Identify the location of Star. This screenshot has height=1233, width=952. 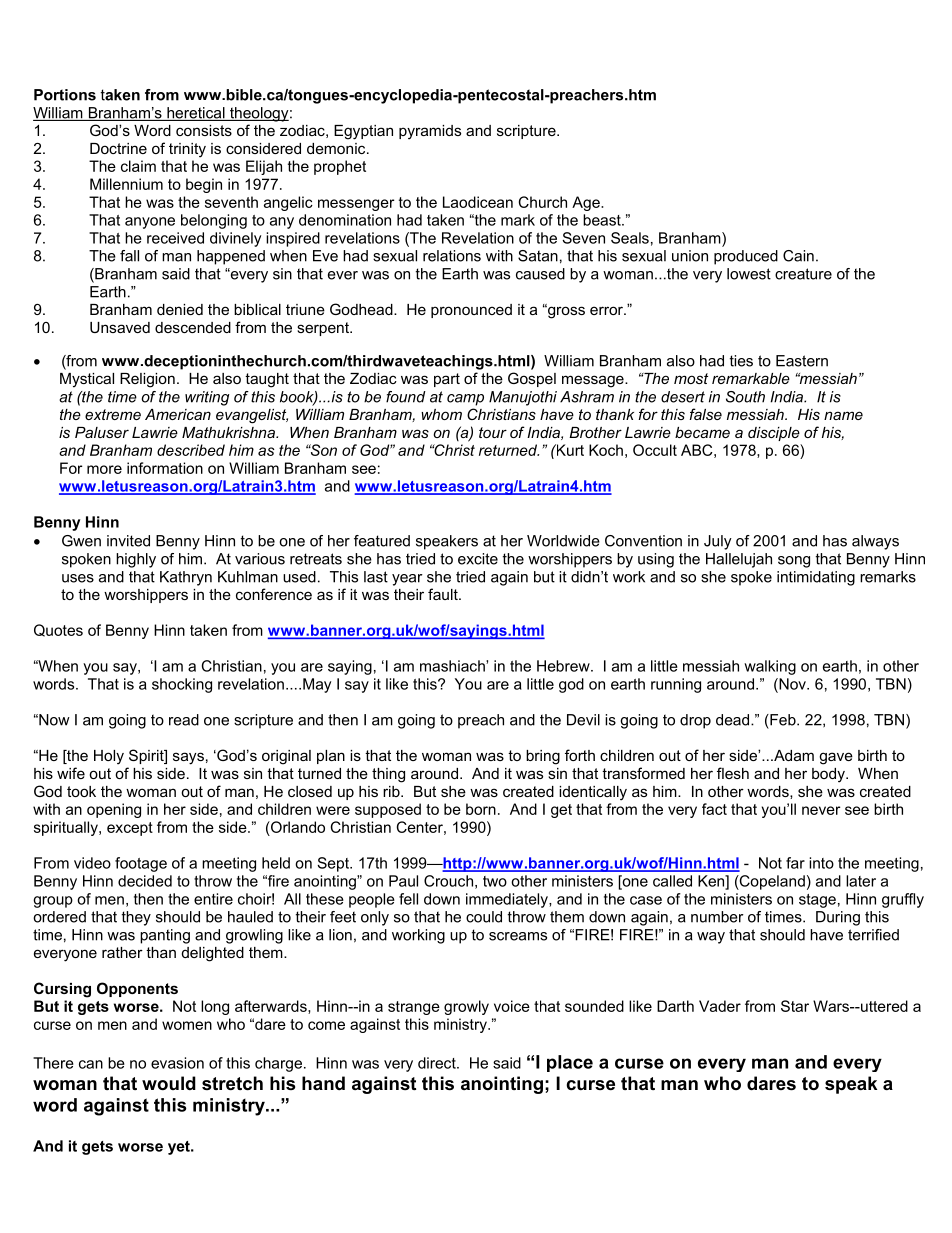
(795, 1006).
